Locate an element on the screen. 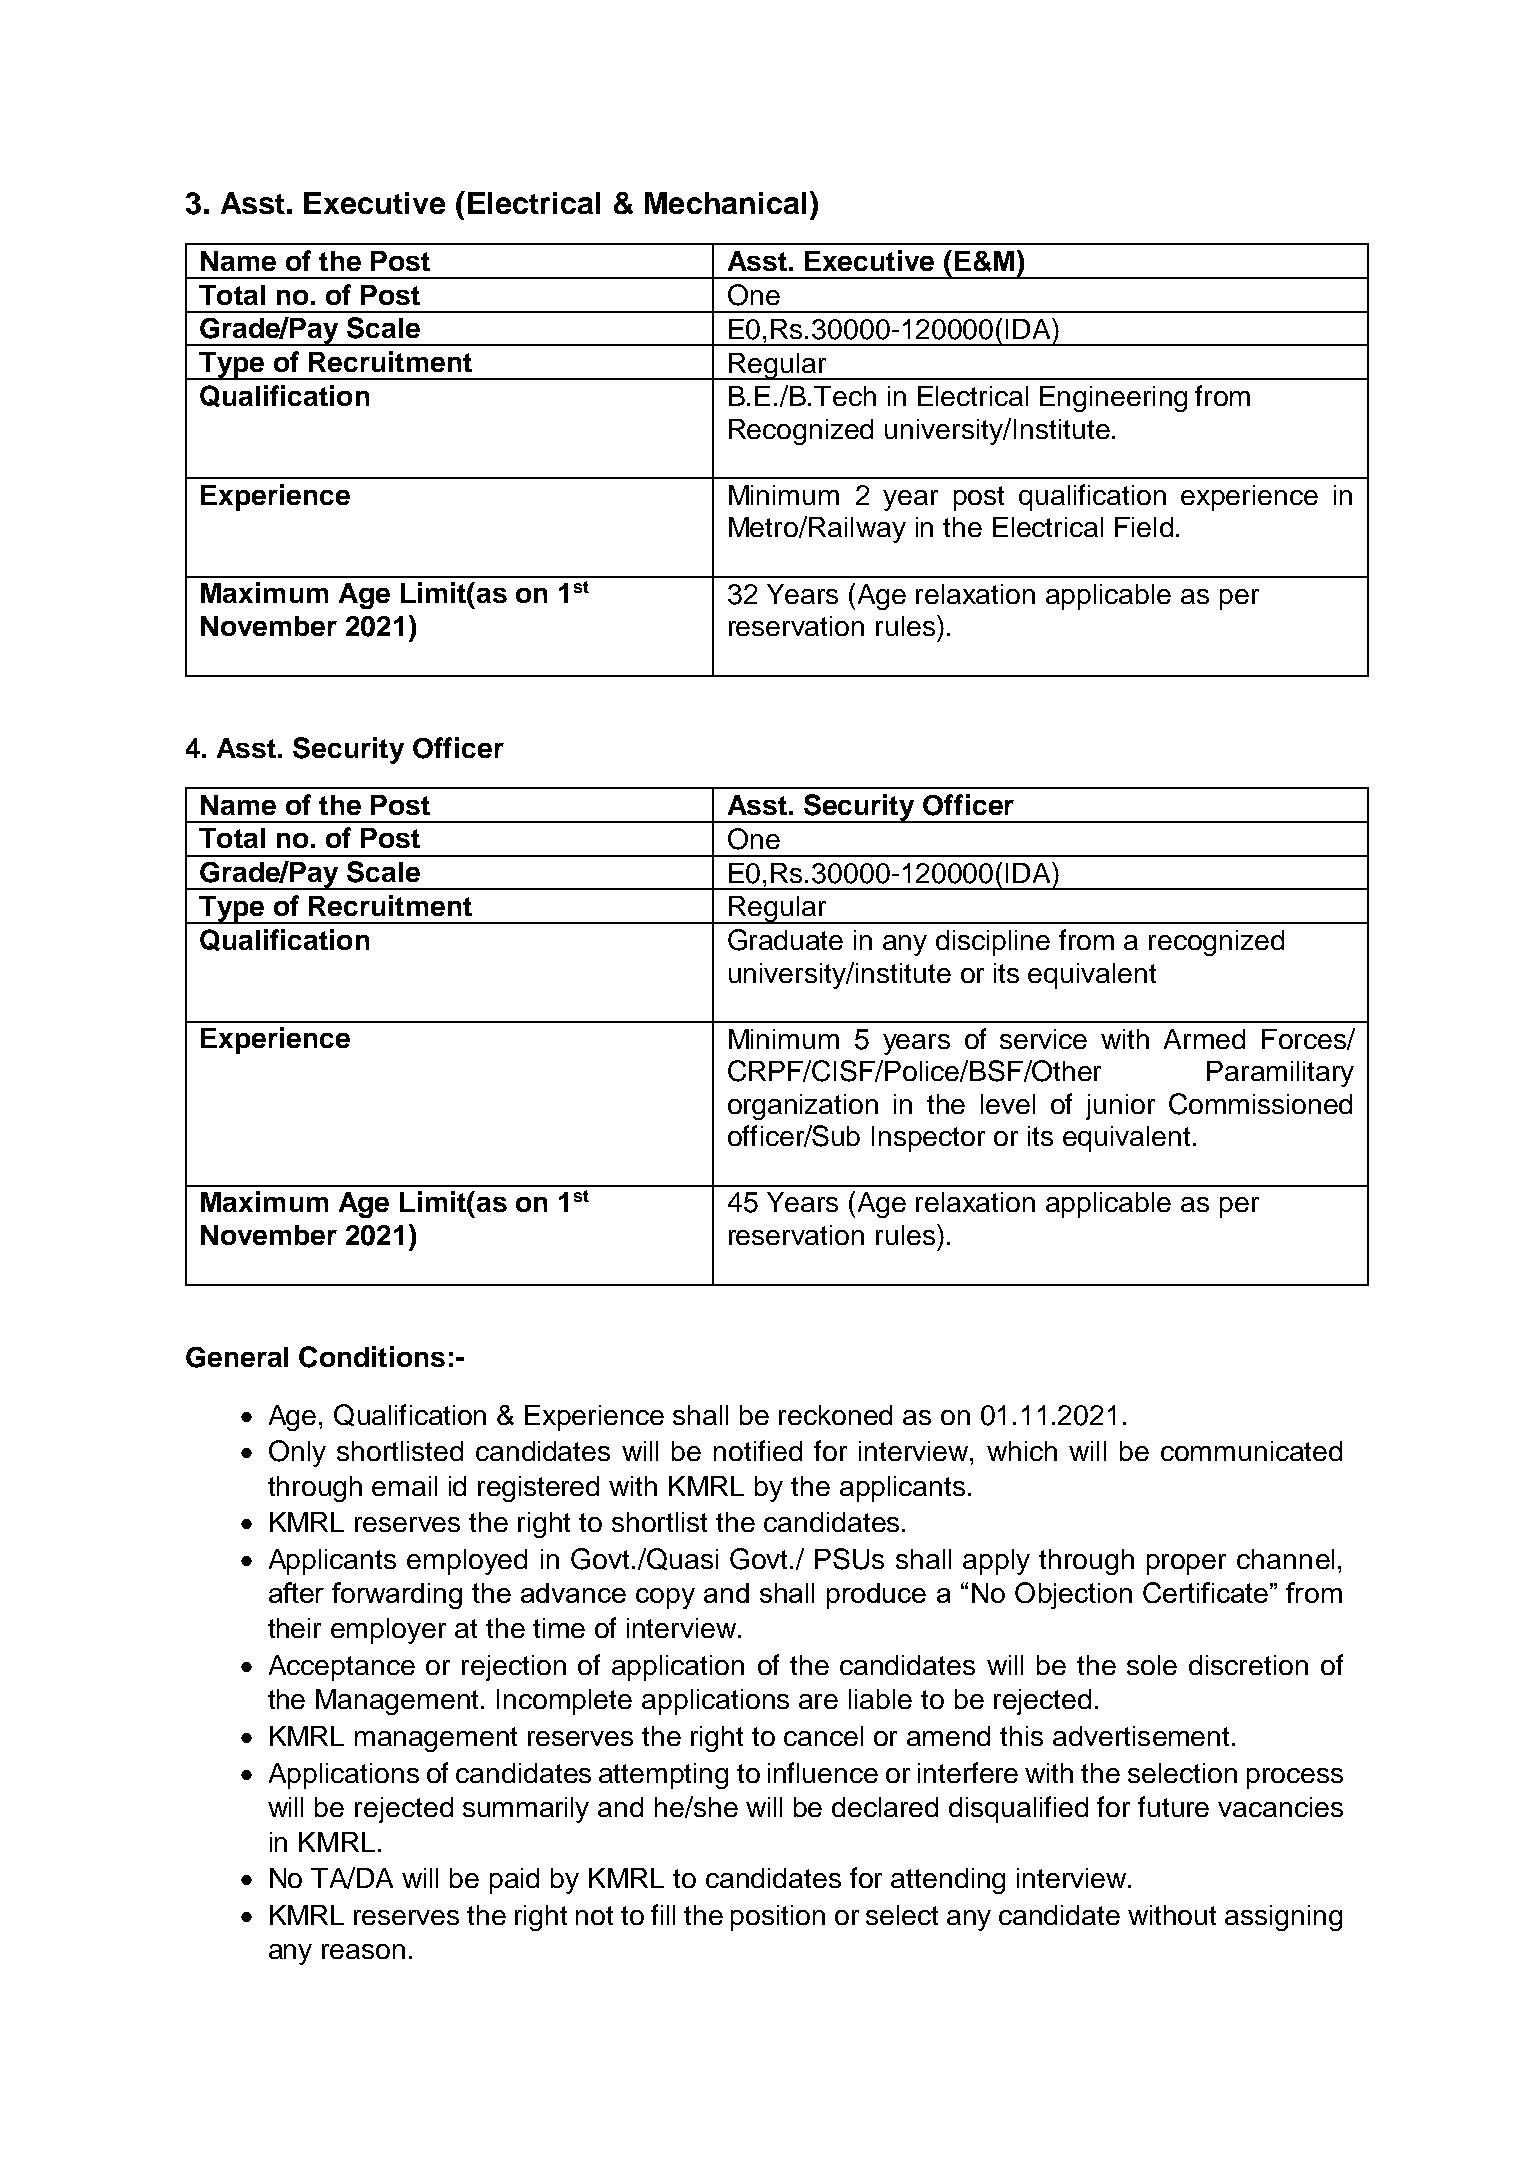 Image resolution: width=1529 pixels, height=2162 pixels. discipline is located at coordinates (993, 943).
